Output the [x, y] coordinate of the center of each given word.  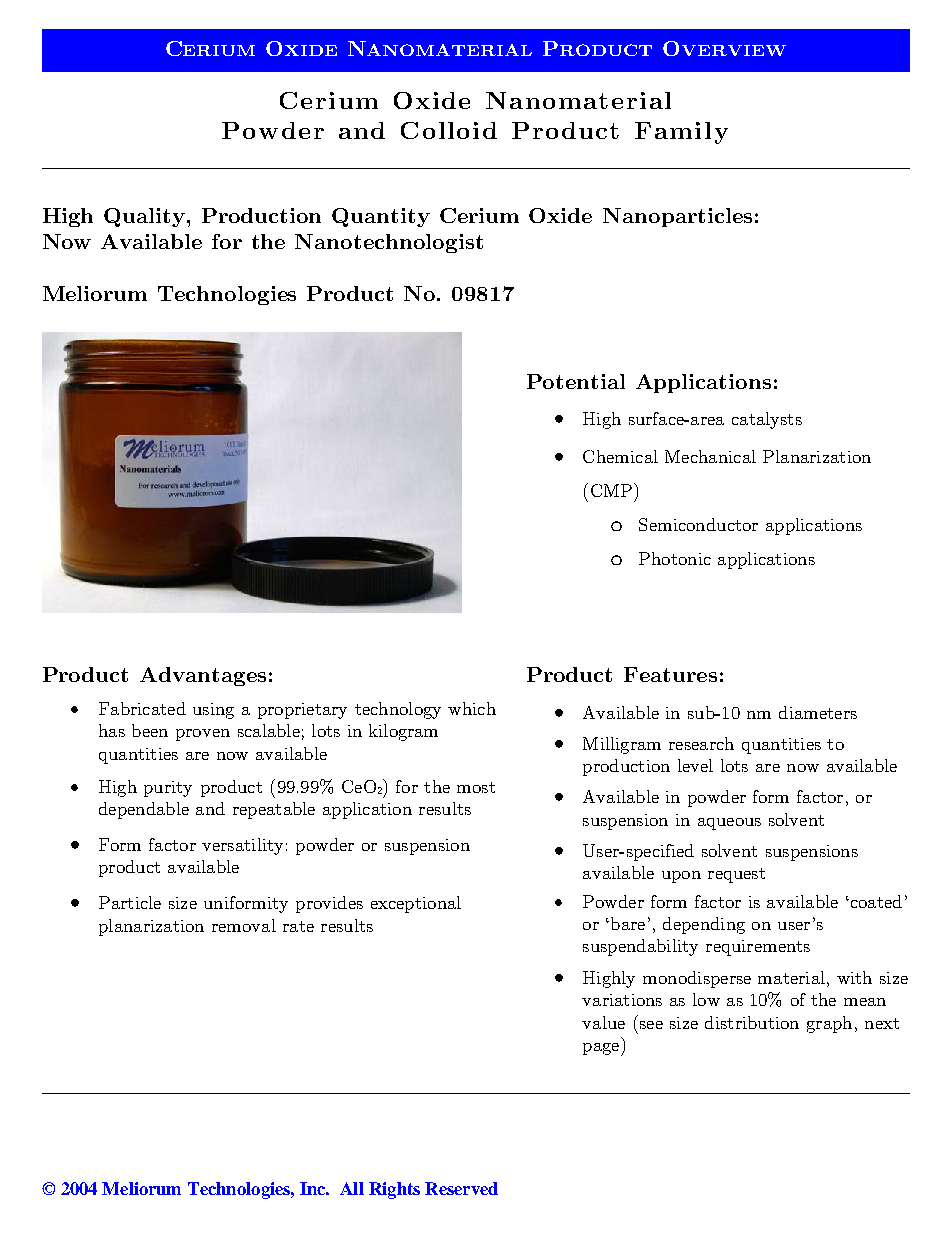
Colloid [449, 130]
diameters [818, 712]
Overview [724, 48]
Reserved [461, 1188]
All [352, 1188]
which [472, 708]
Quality [144, 217]
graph [829, 1024]
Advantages [203, 676]
